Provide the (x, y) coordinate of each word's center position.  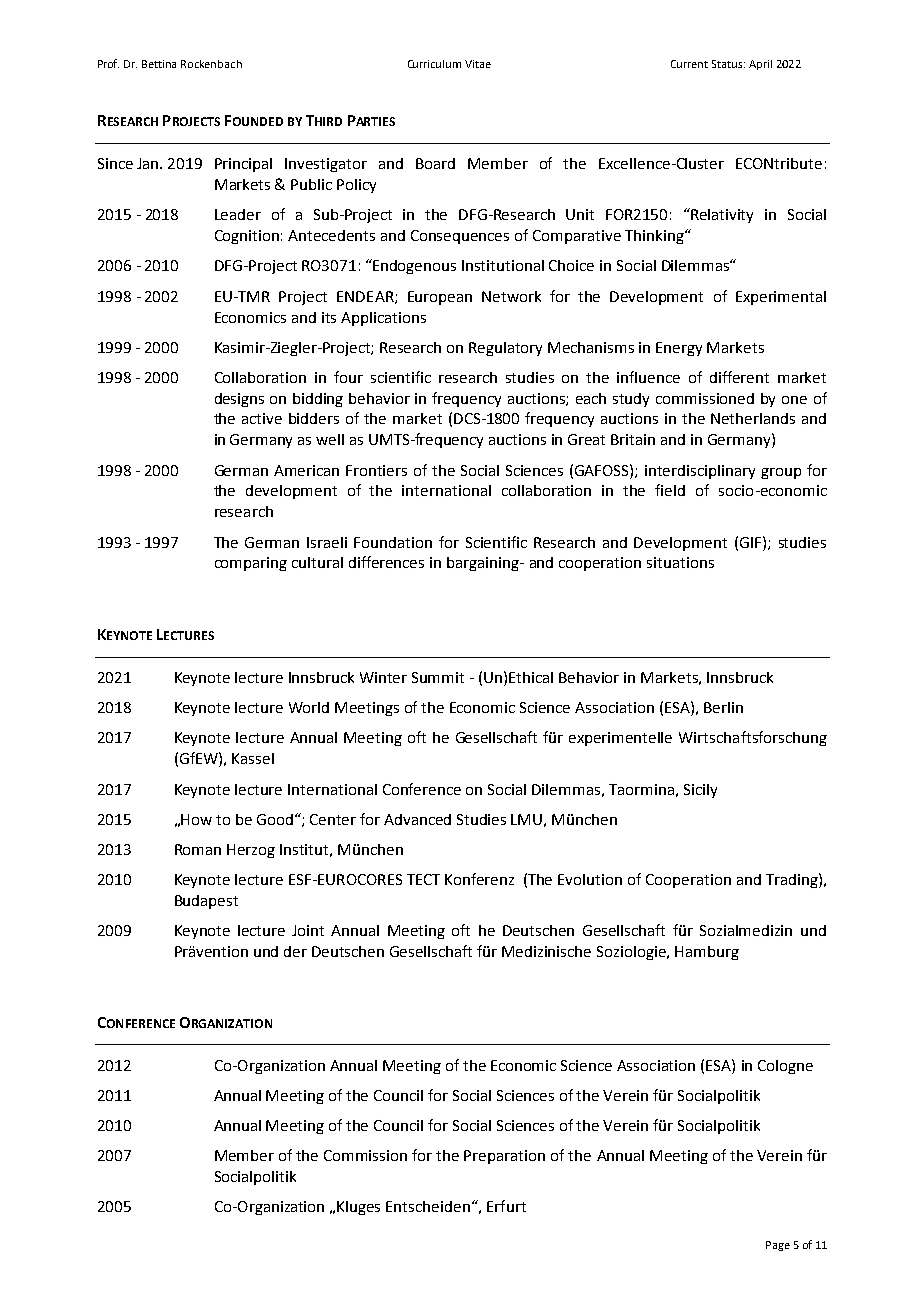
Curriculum (434, 64)
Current (689, 64)
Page (778, 1246)
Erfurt (506, 1206)
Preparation (504, 1157)
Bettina (159, 64)
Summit (438, 677)
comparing (251, 564)
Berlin (723, 707)
